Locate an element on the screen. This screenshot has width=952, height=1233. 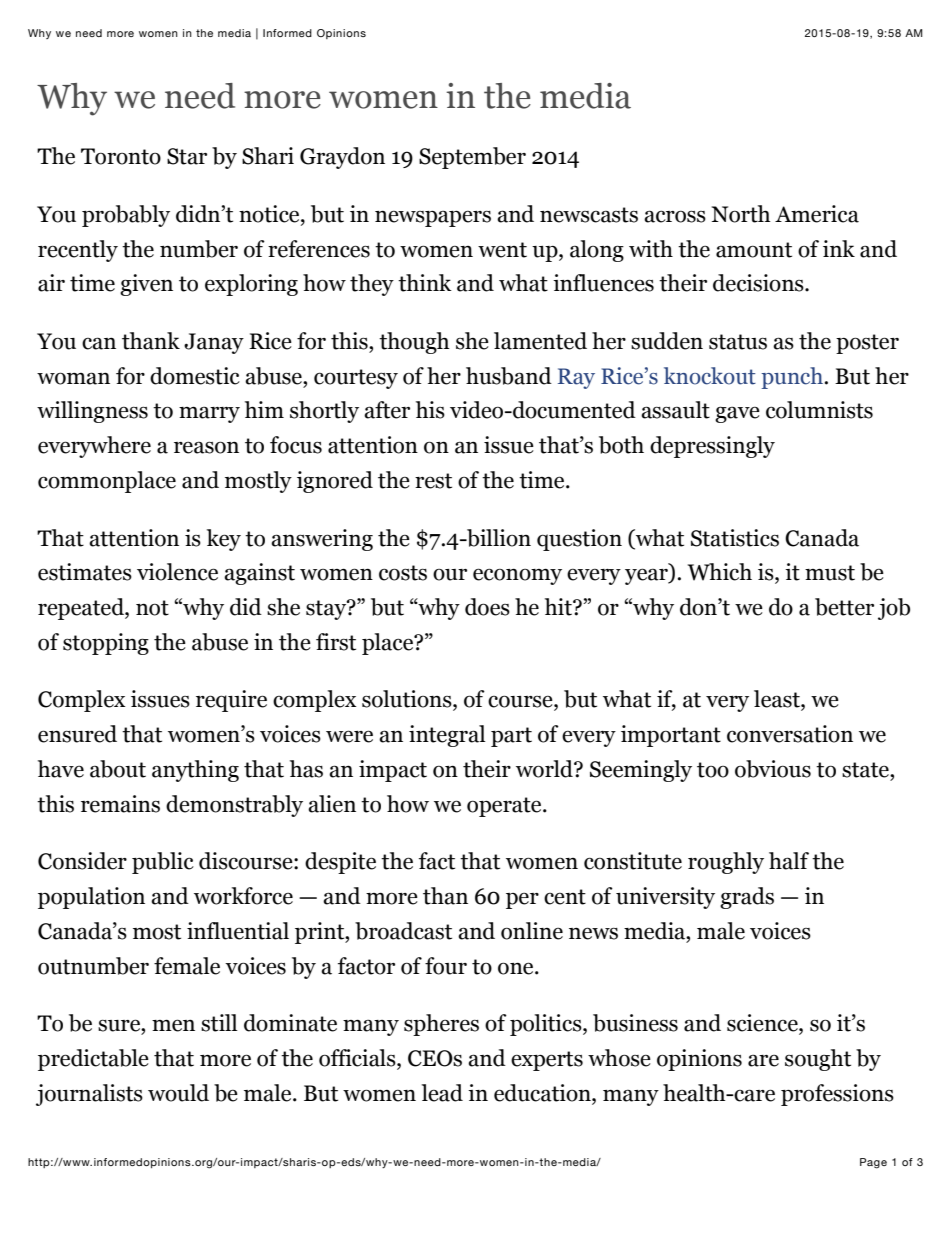
marry is located at coordinates (209, 414).
